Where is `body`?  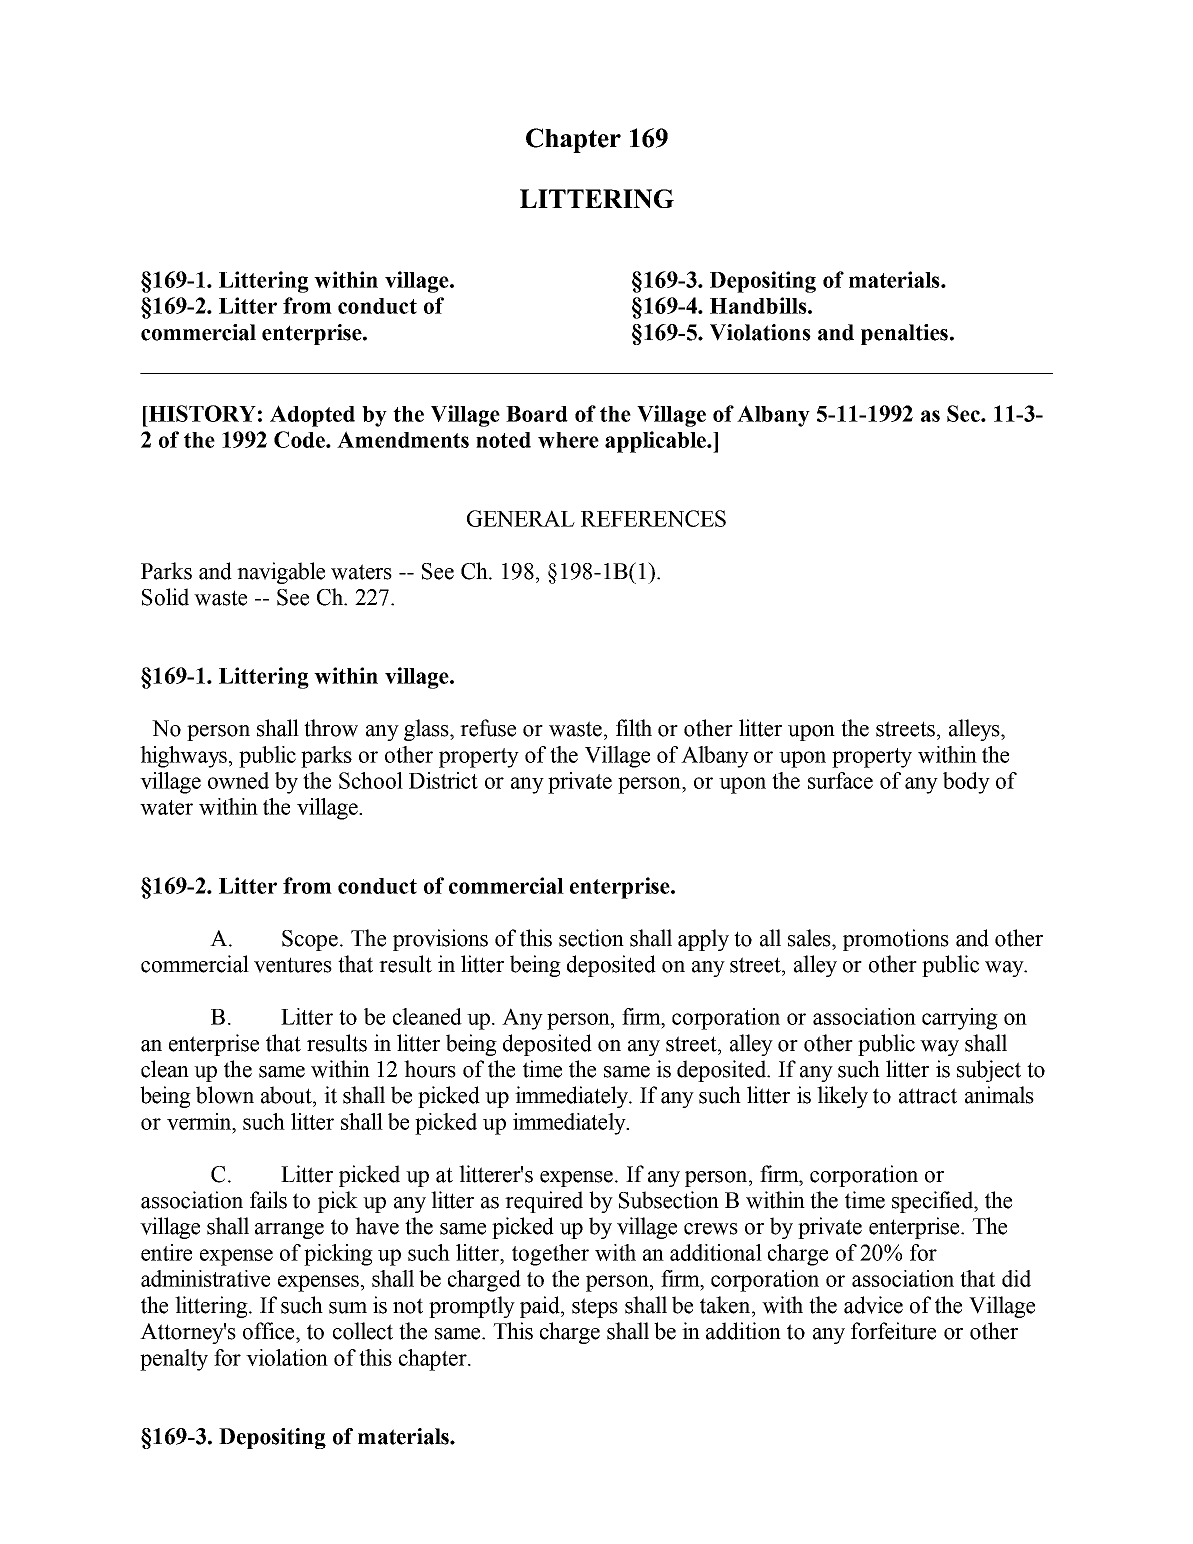
body is located at coordinates (966, 783).
